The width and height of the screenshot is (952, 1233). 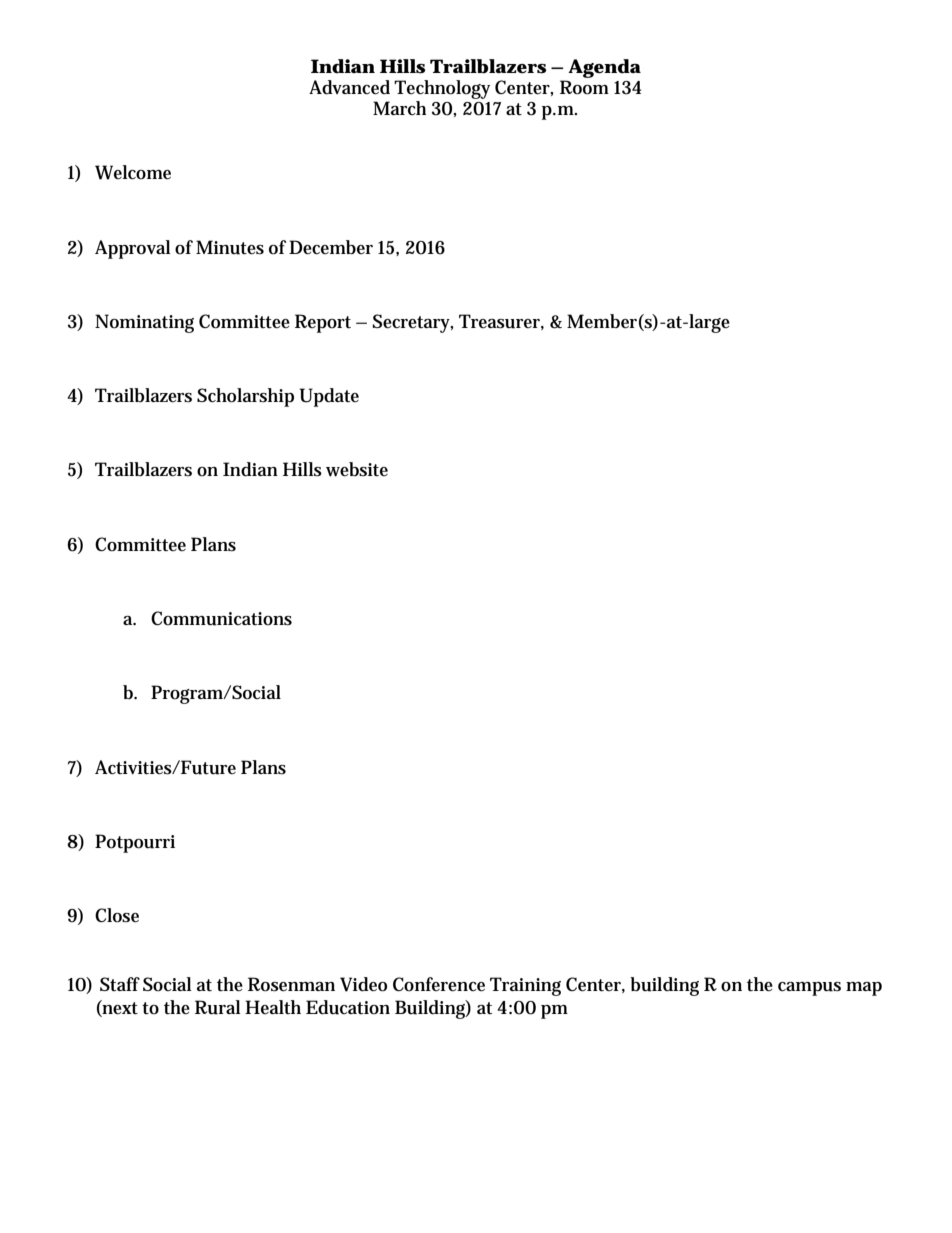 What do you see at coordinates (809, 989) in the screenshot?
I see `campus` at bounding box center [809, 989].
